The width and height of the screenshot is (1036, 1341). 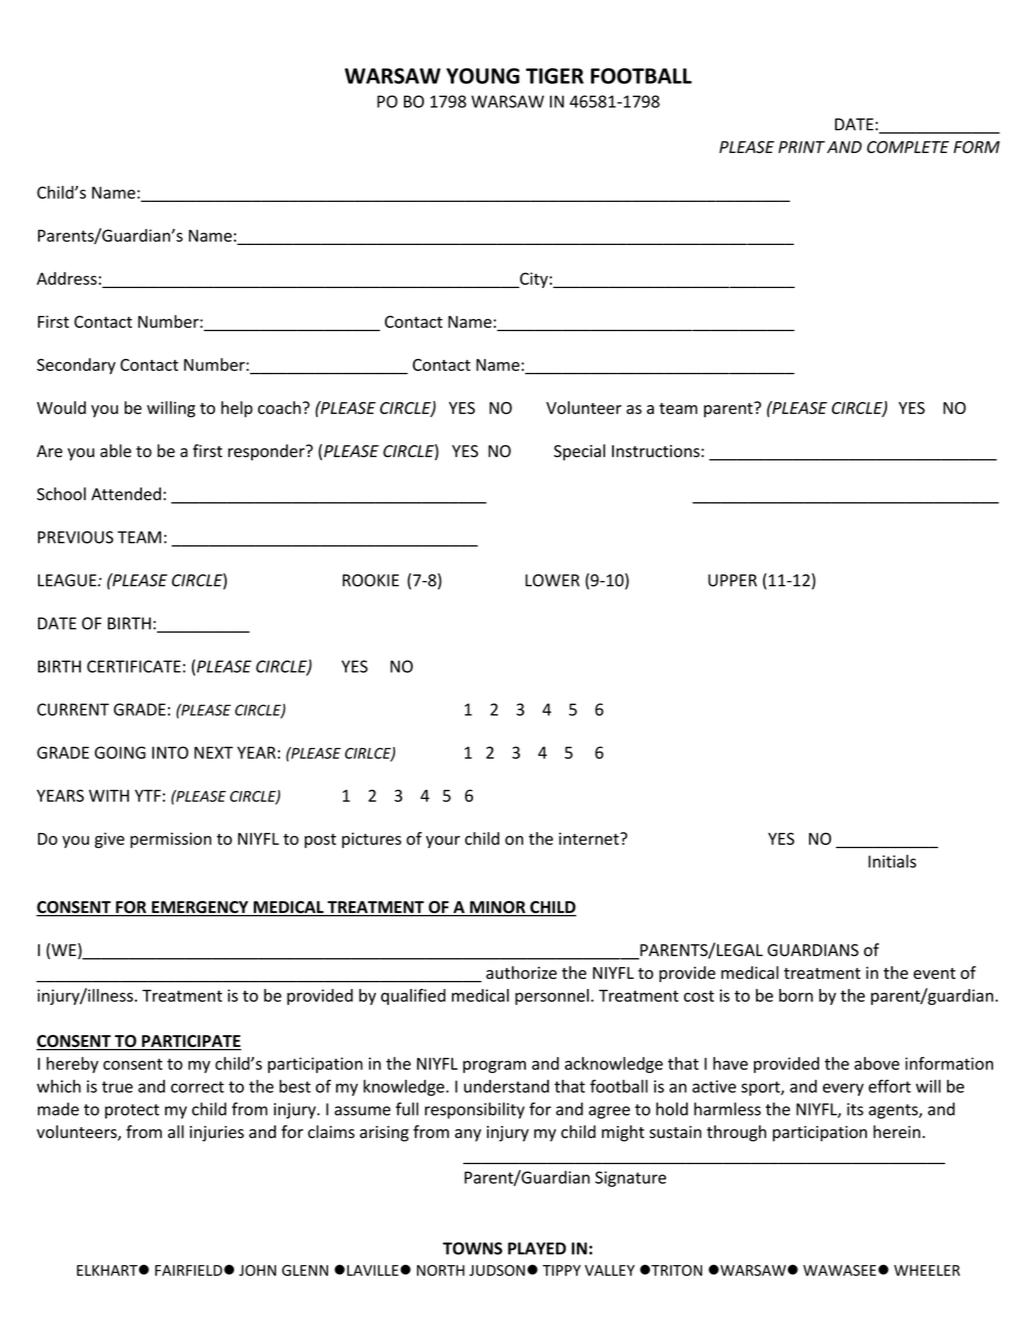 I want to click on YOUNG, so click(x=483, y=76).
